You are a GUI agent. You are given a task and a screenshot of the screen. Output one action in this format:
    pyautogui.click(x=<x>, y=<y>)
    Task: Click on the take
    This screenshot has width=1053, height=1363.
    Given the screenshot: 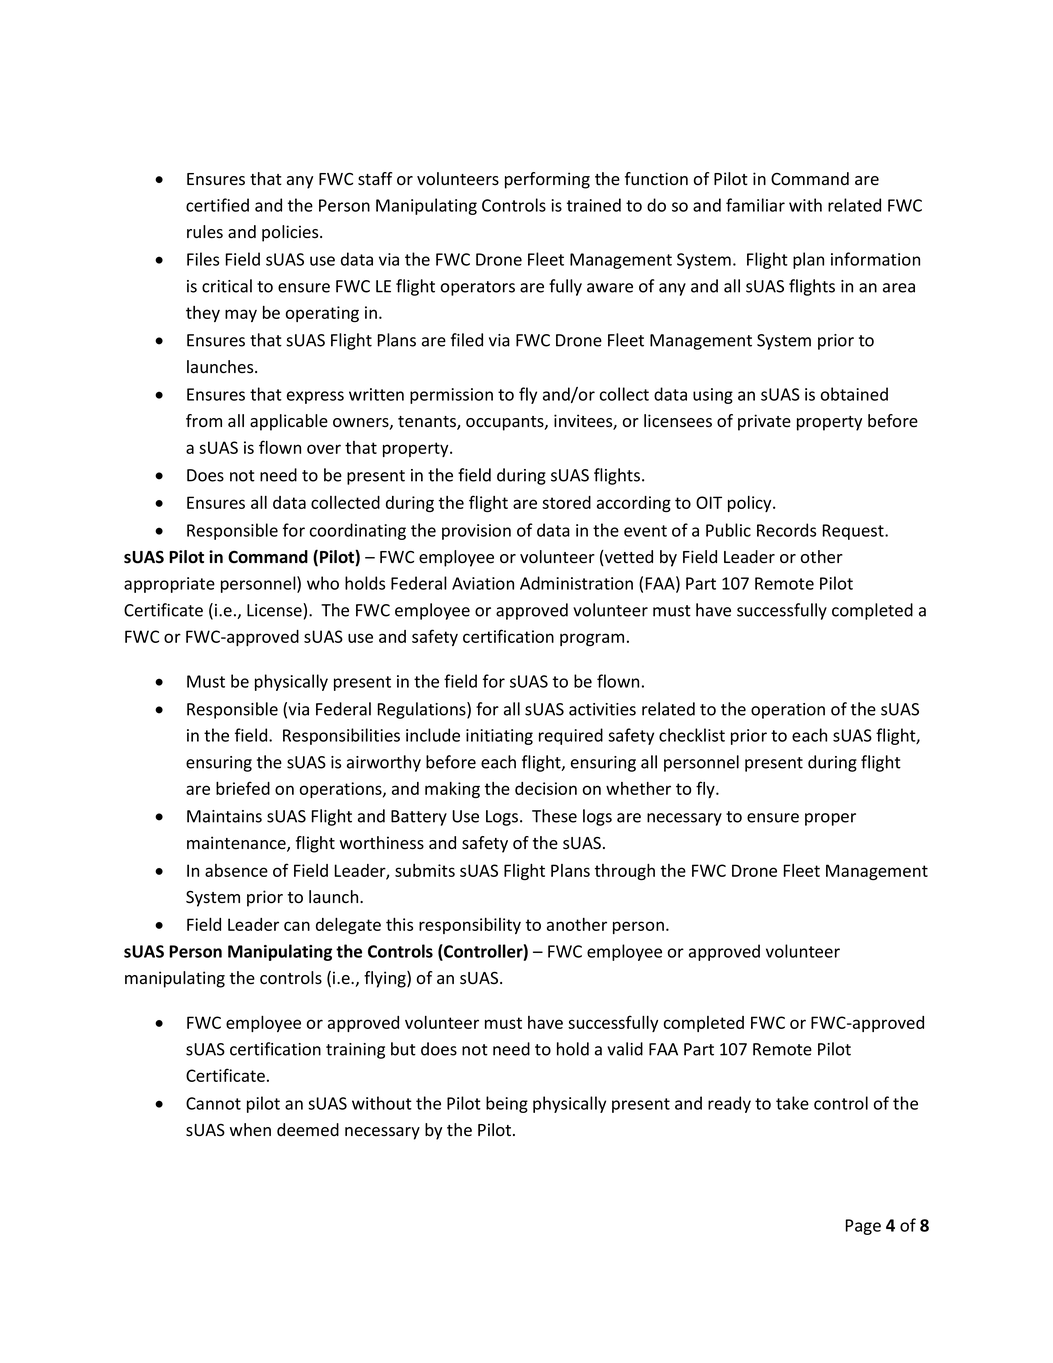 What is the action you would take?
    pyautogui.click(x=792, y=1103)
